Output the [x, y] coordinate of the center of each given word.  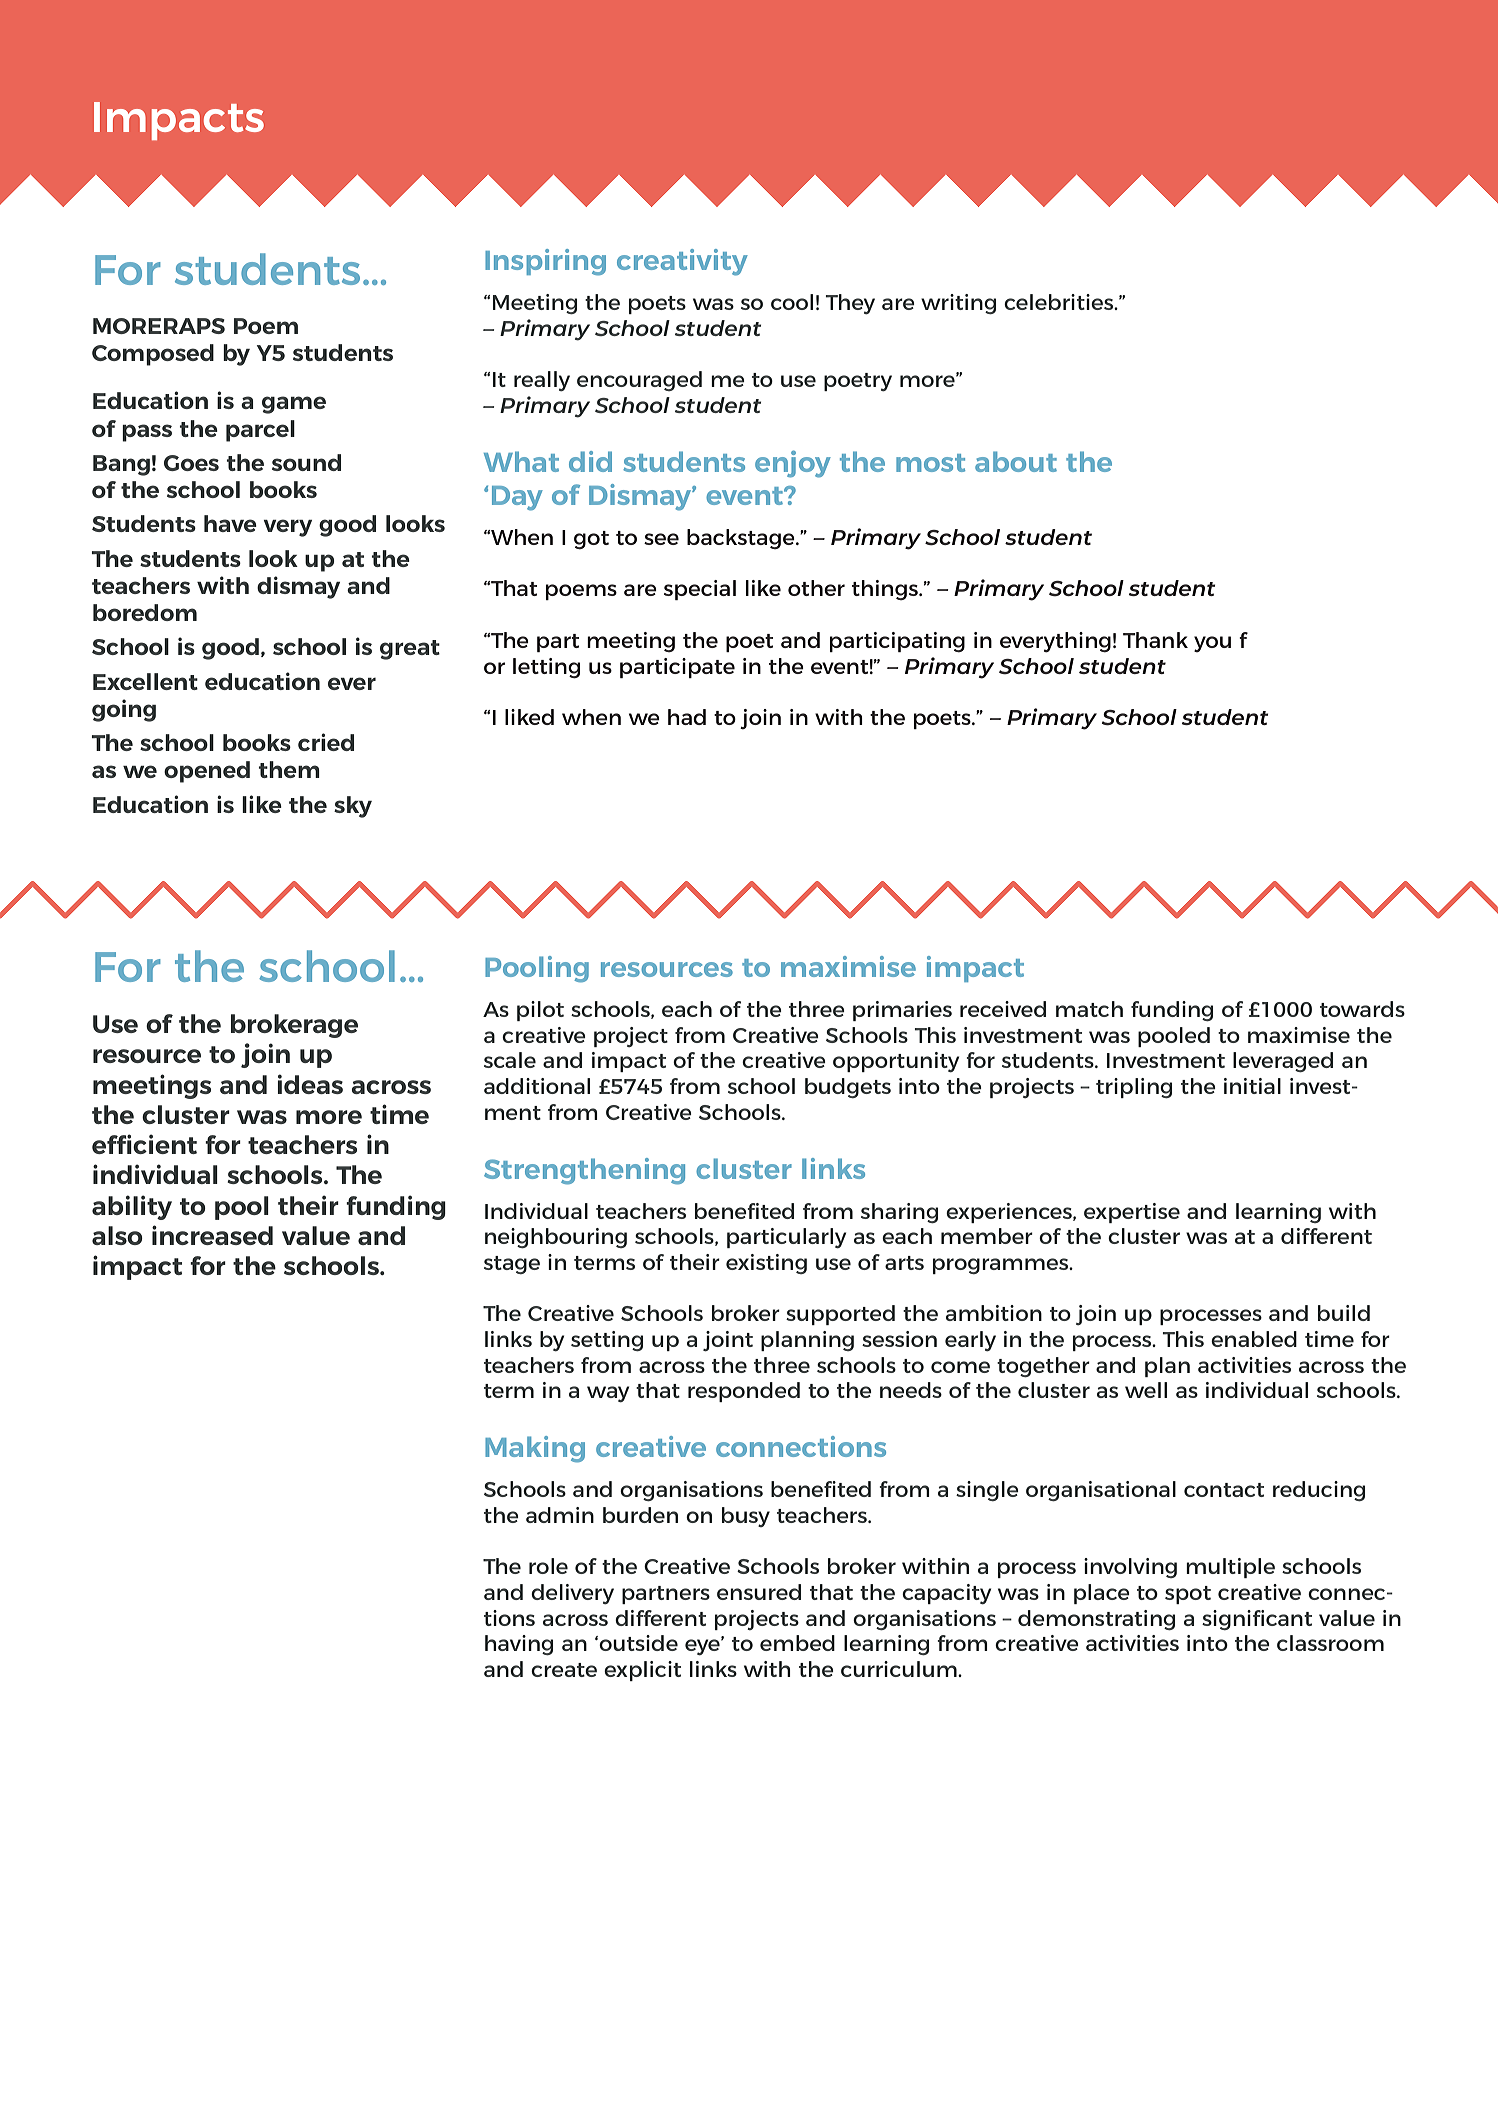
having [519, 1645]
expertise [1132, 1213]
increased [212, 1235]
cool [792, 302]
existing [766, 1264]
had [687, 717]
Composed [153, 355]
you [1212, 644]
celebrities [1060, 302]
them [289, 769]
